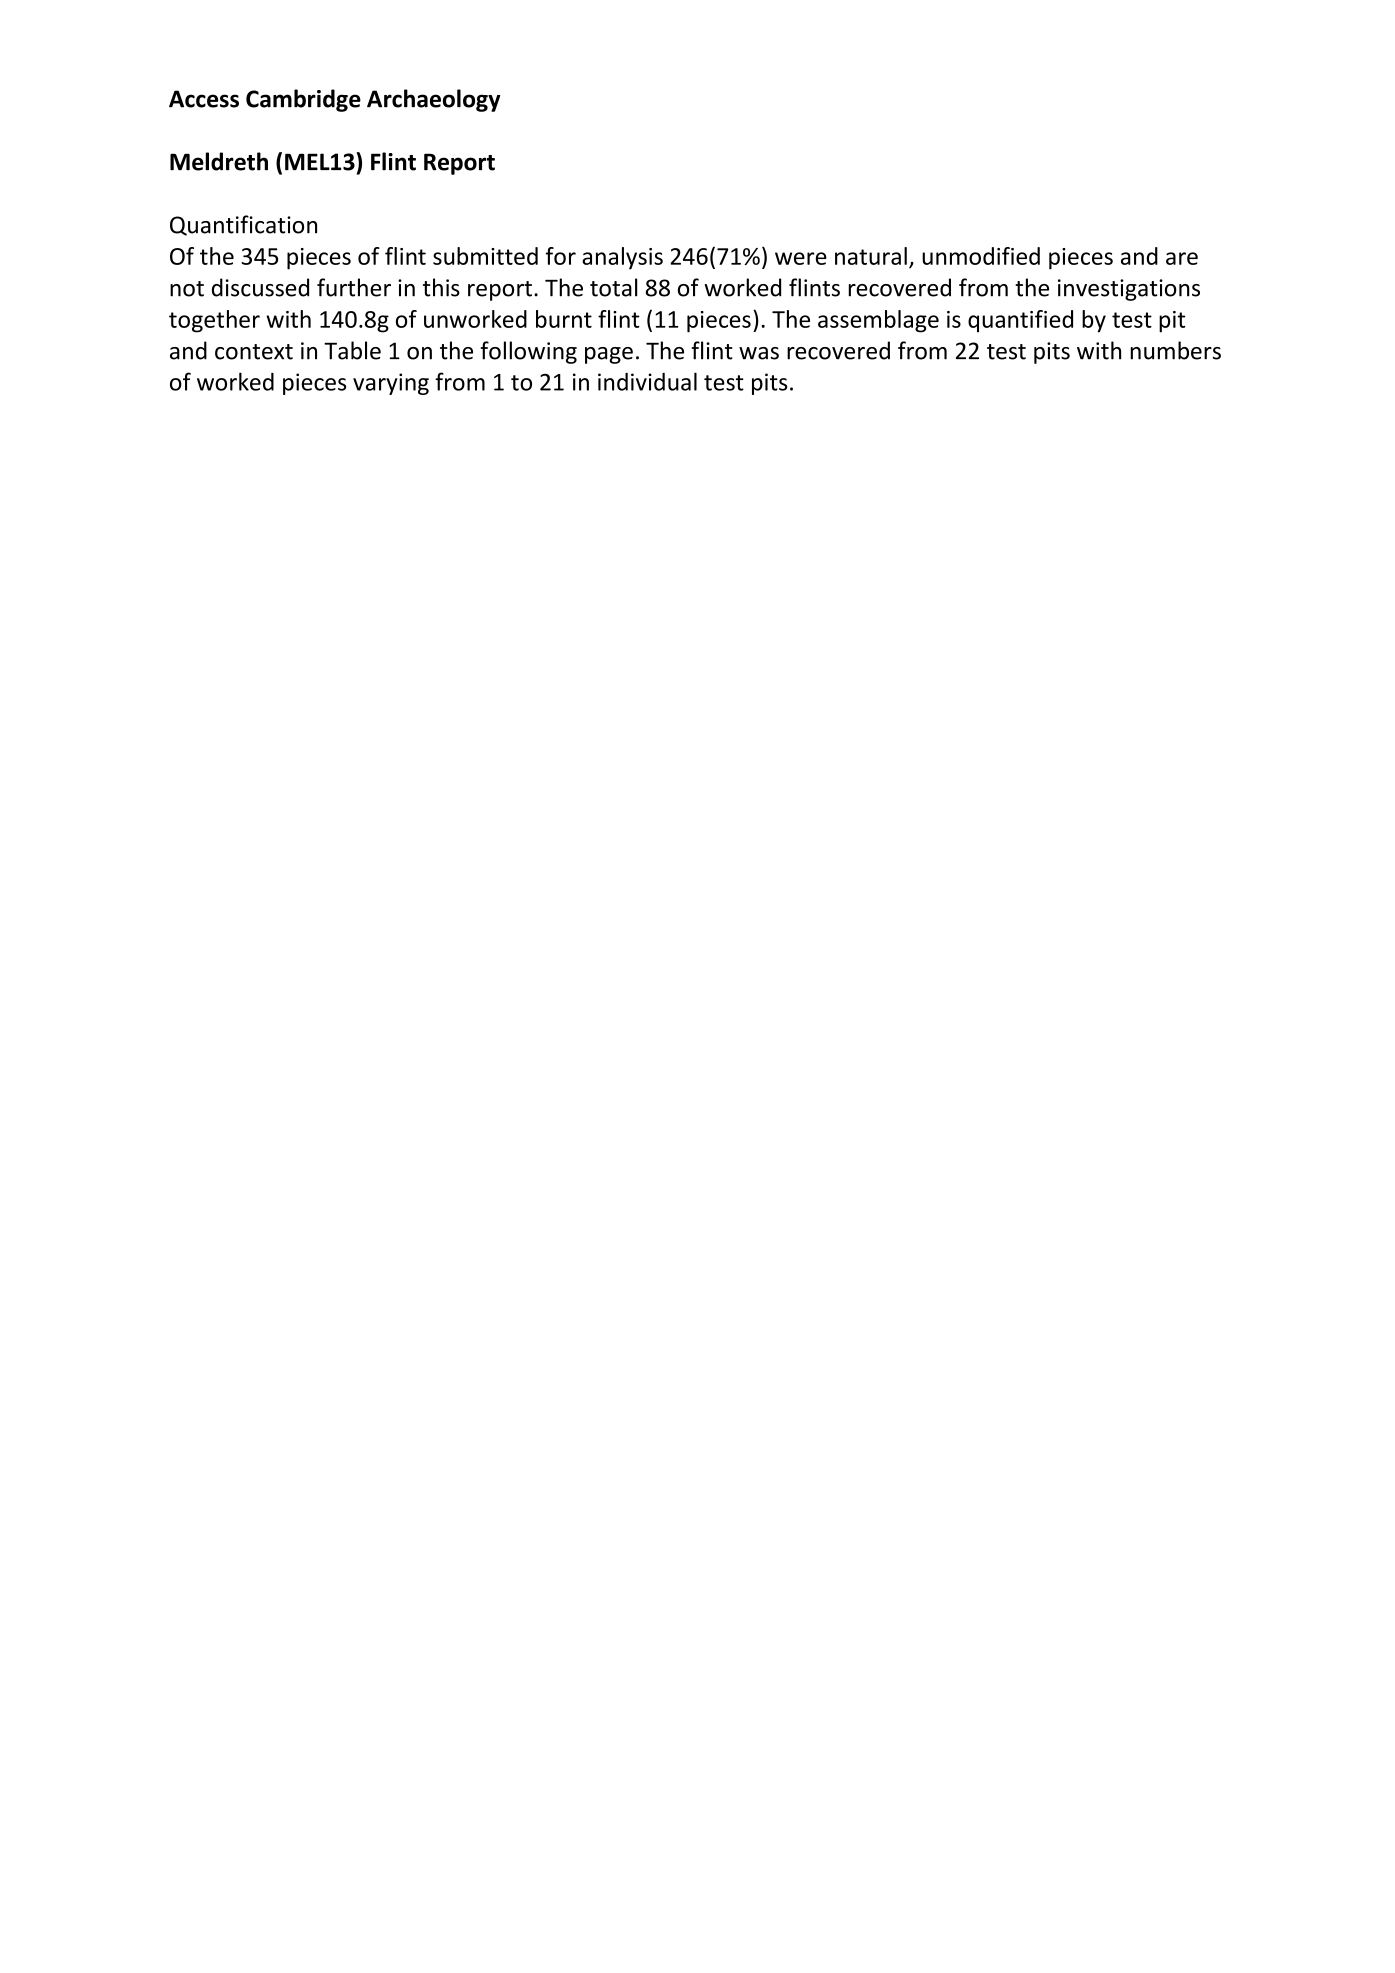 The image size is (1395, 1973). What do you see at coordinates (214, 321) in the page?
I see `together` at bounding box center [214, 321].
